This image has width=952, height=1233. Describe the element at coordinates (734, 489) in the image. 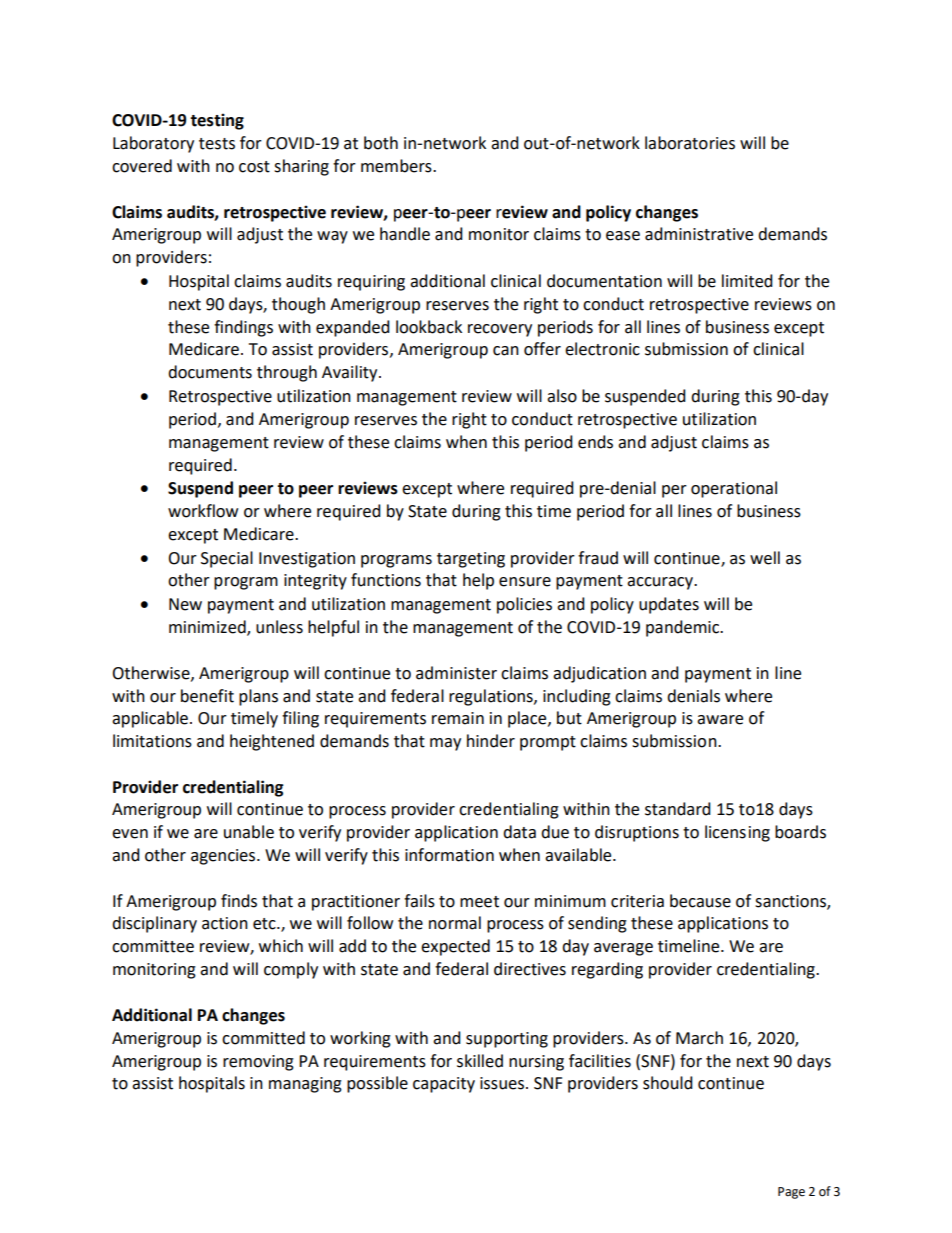

I see `operational` at that location.
